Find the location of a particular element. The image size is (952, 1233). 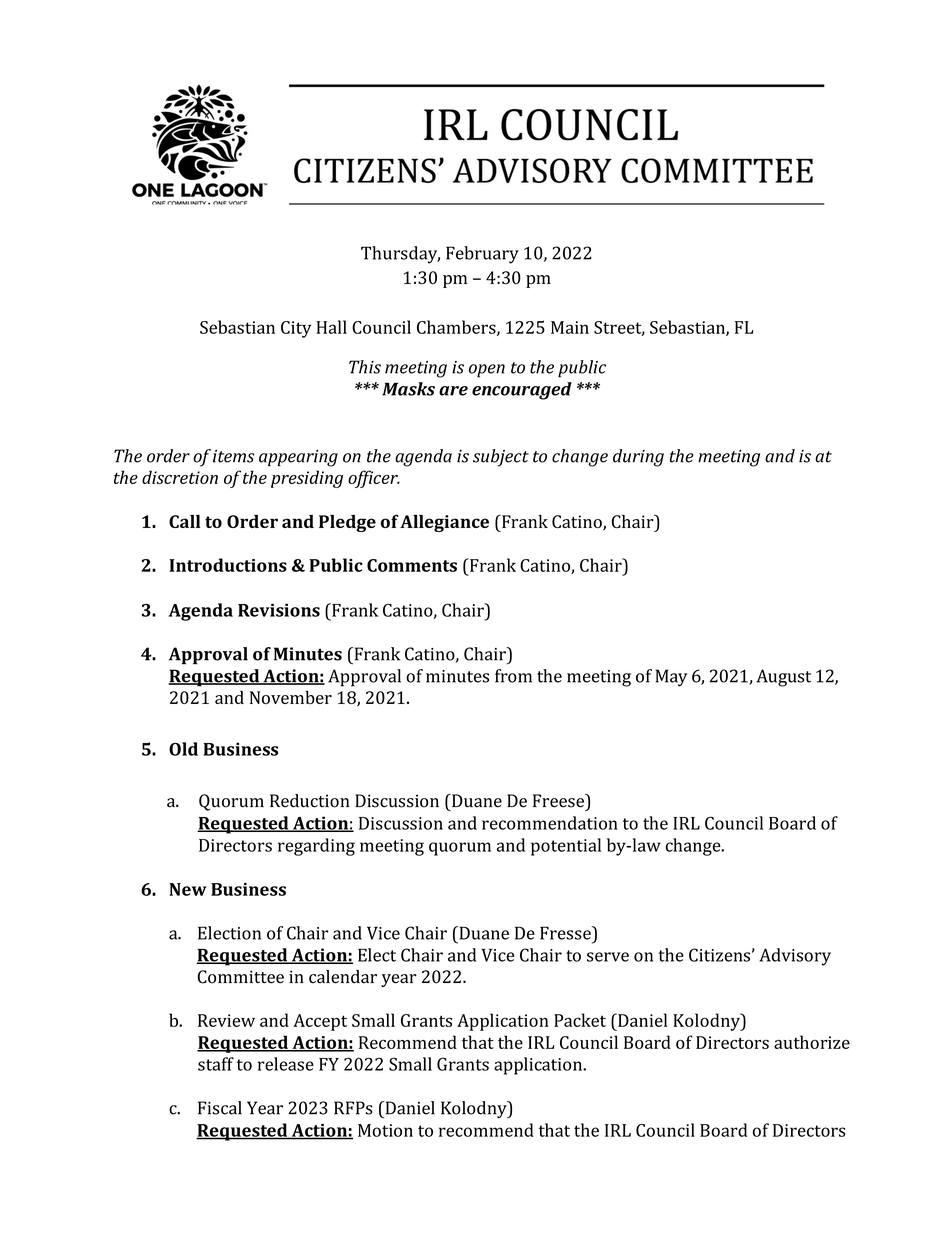

subject is located at coordinates (501, 458).
